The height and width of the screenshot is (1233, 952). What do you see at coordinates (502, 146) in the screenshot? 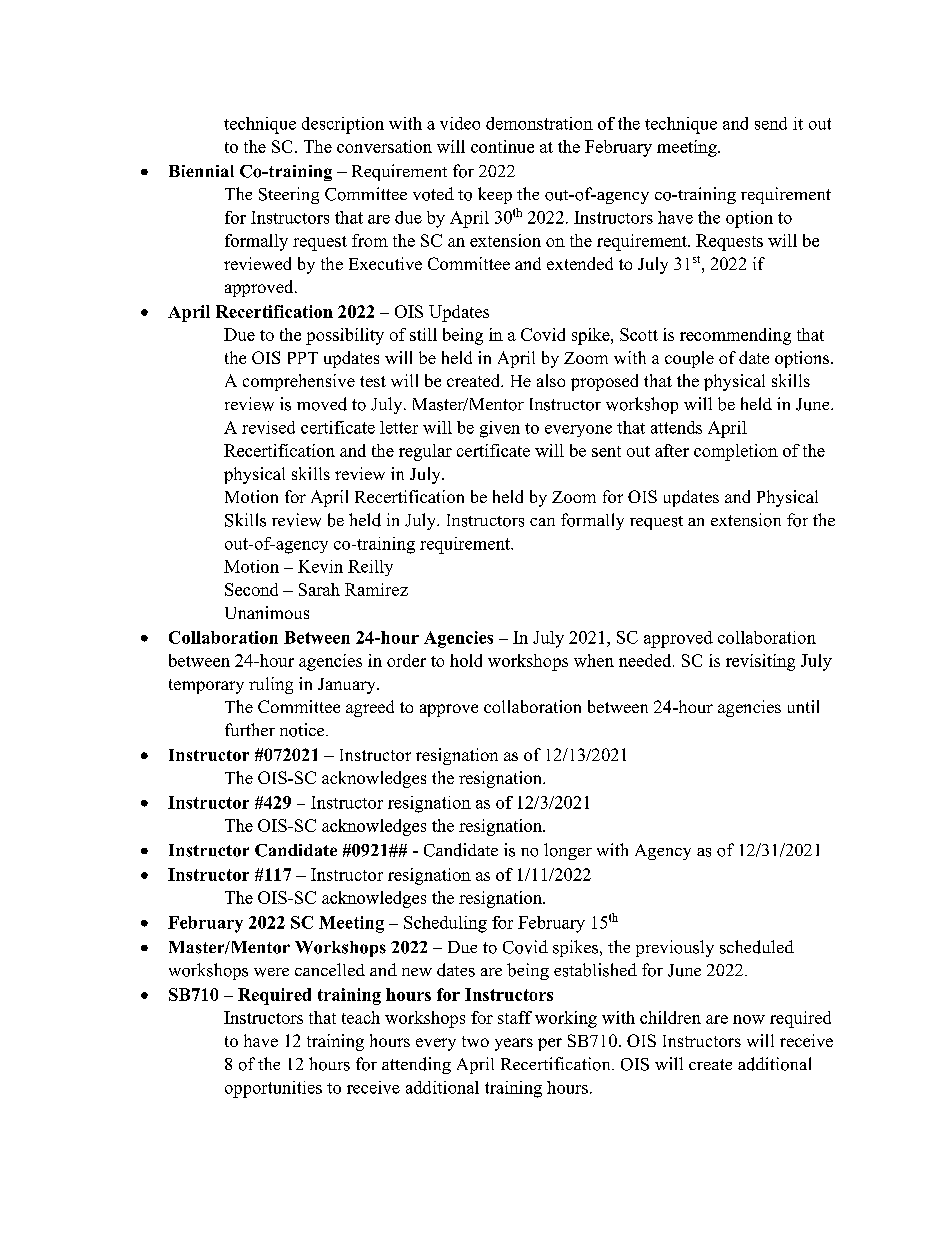
I see `continue` at bounding box center [502, 146].
